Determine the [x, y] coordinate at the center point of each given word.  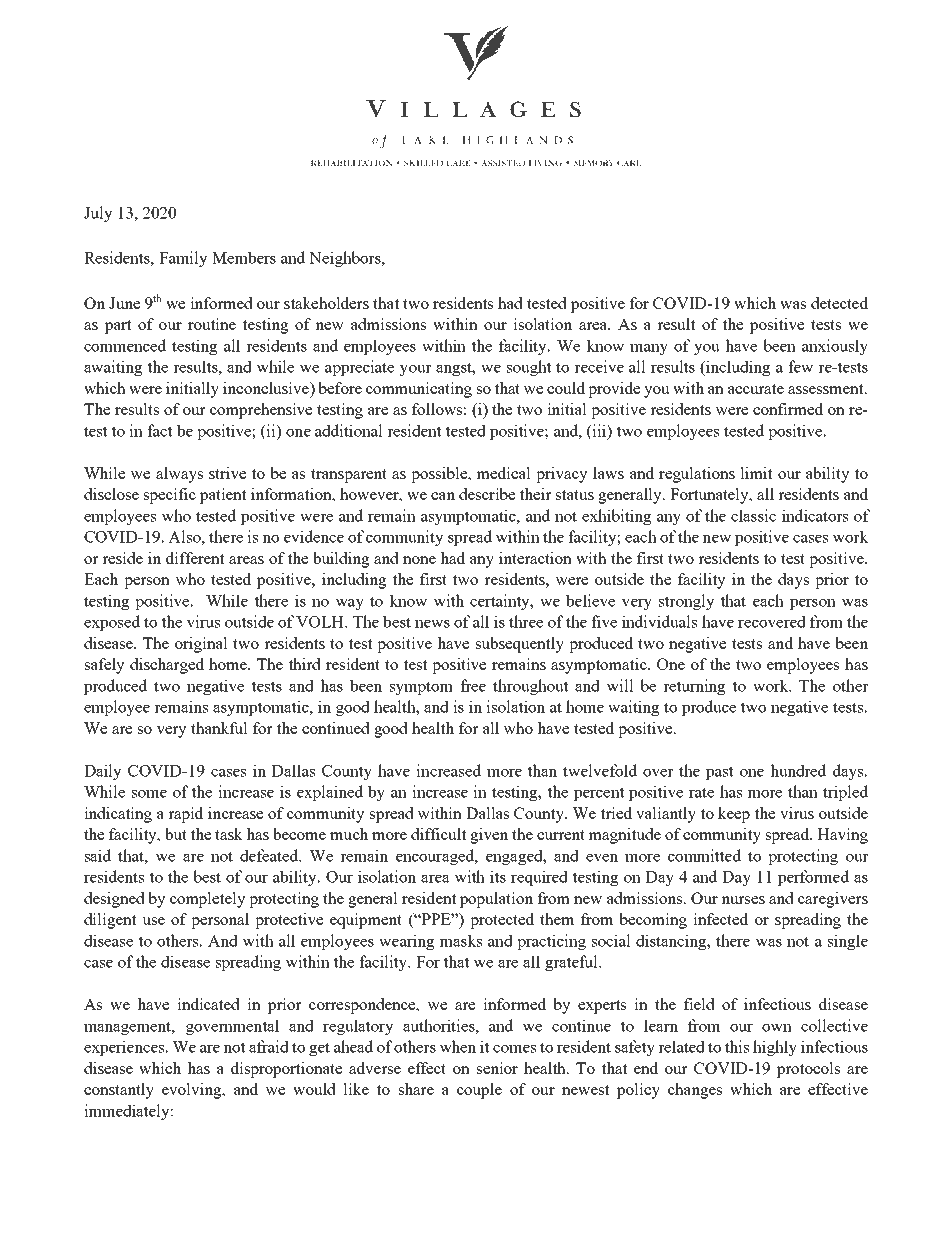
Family [183, 259]
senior [497, 1068]
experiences [125, 1048]
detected [839, 303]
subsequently [520, 645]
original [201, 645]
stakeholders [326, 303]
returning [694, 687]
